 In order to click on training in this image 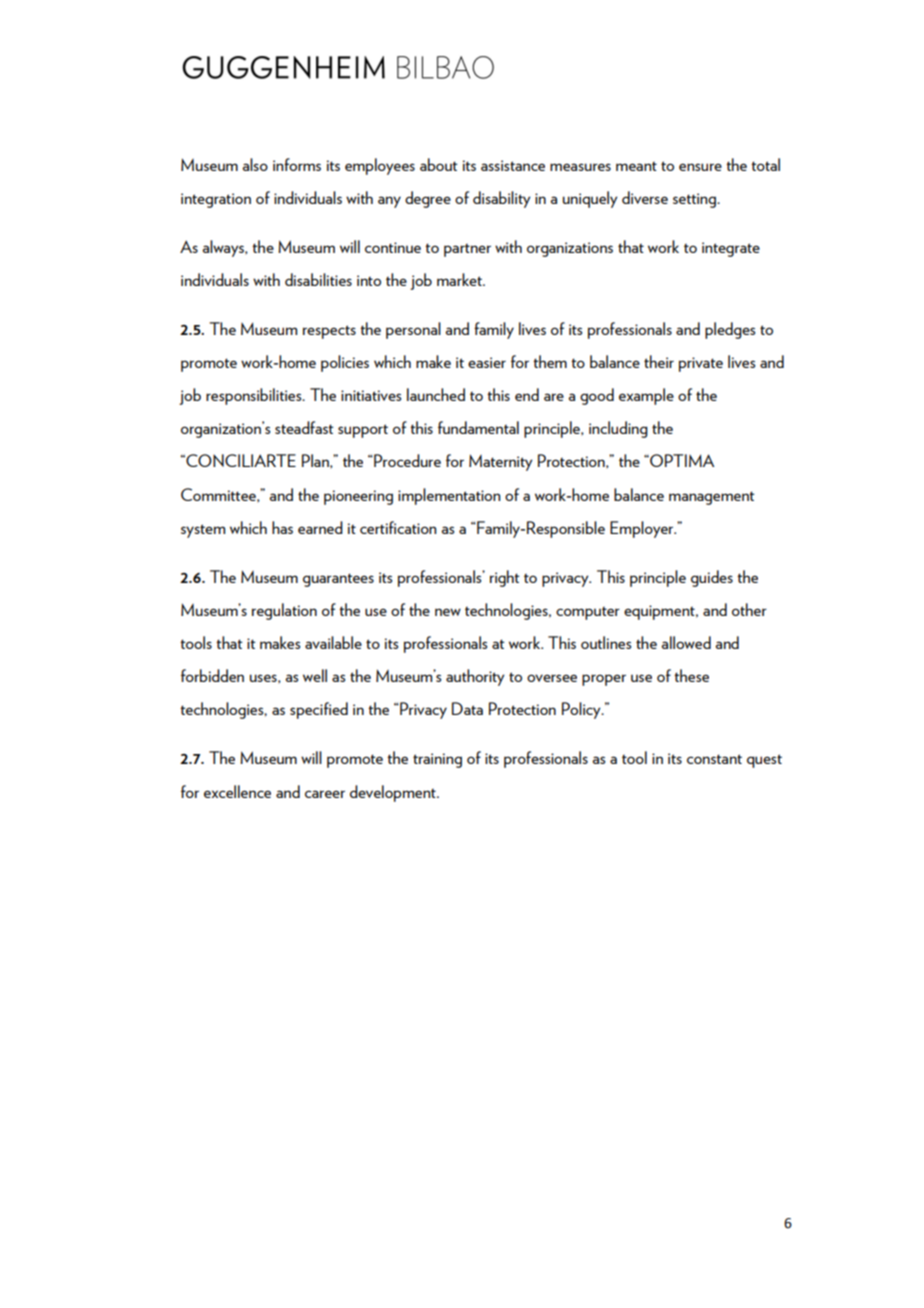, I will do `click(437, 760)`.
